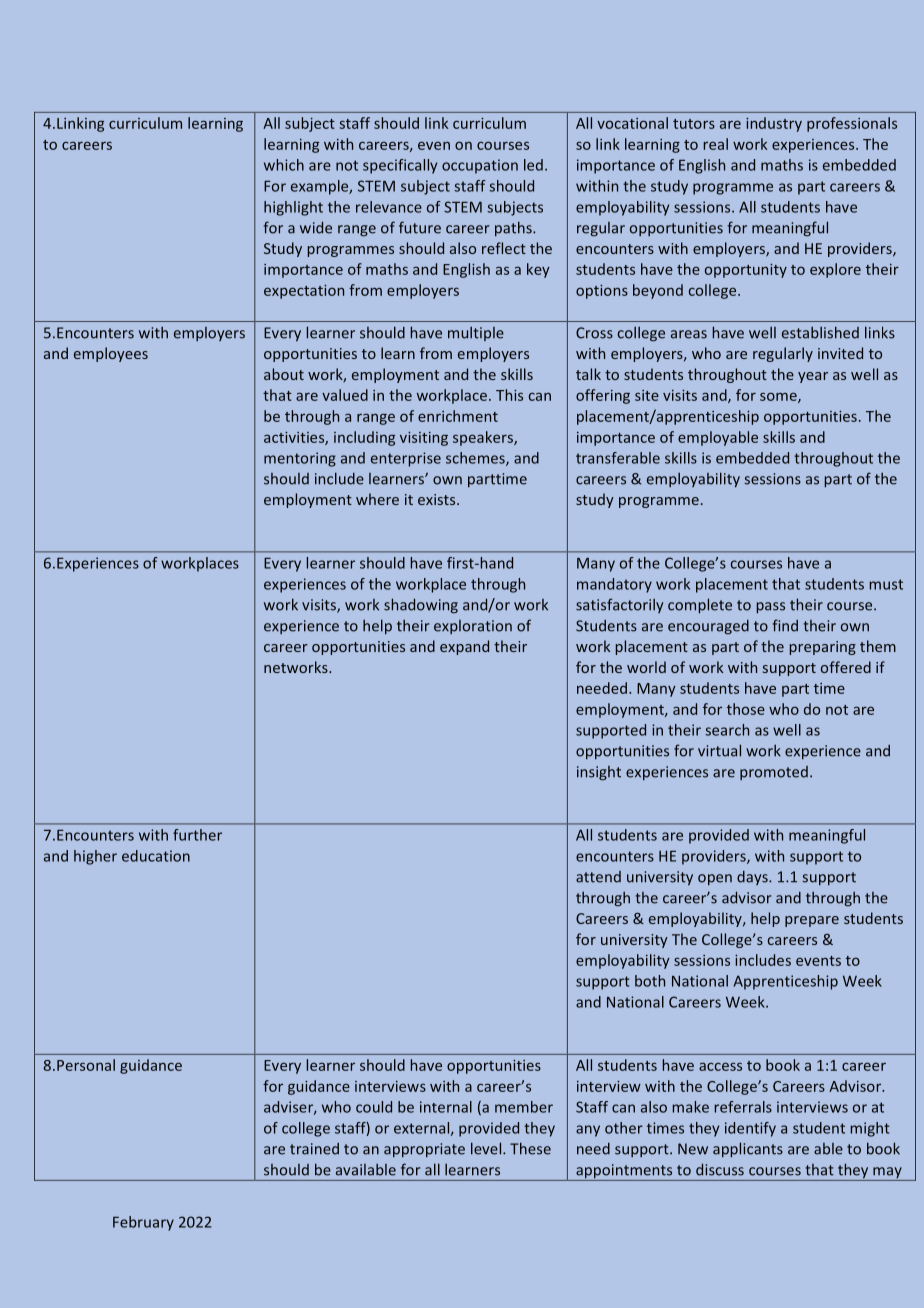 The image size is (924, 1308). Describe the element at coordinates (284, 165) in the screenshot. I see `which` at that location.
